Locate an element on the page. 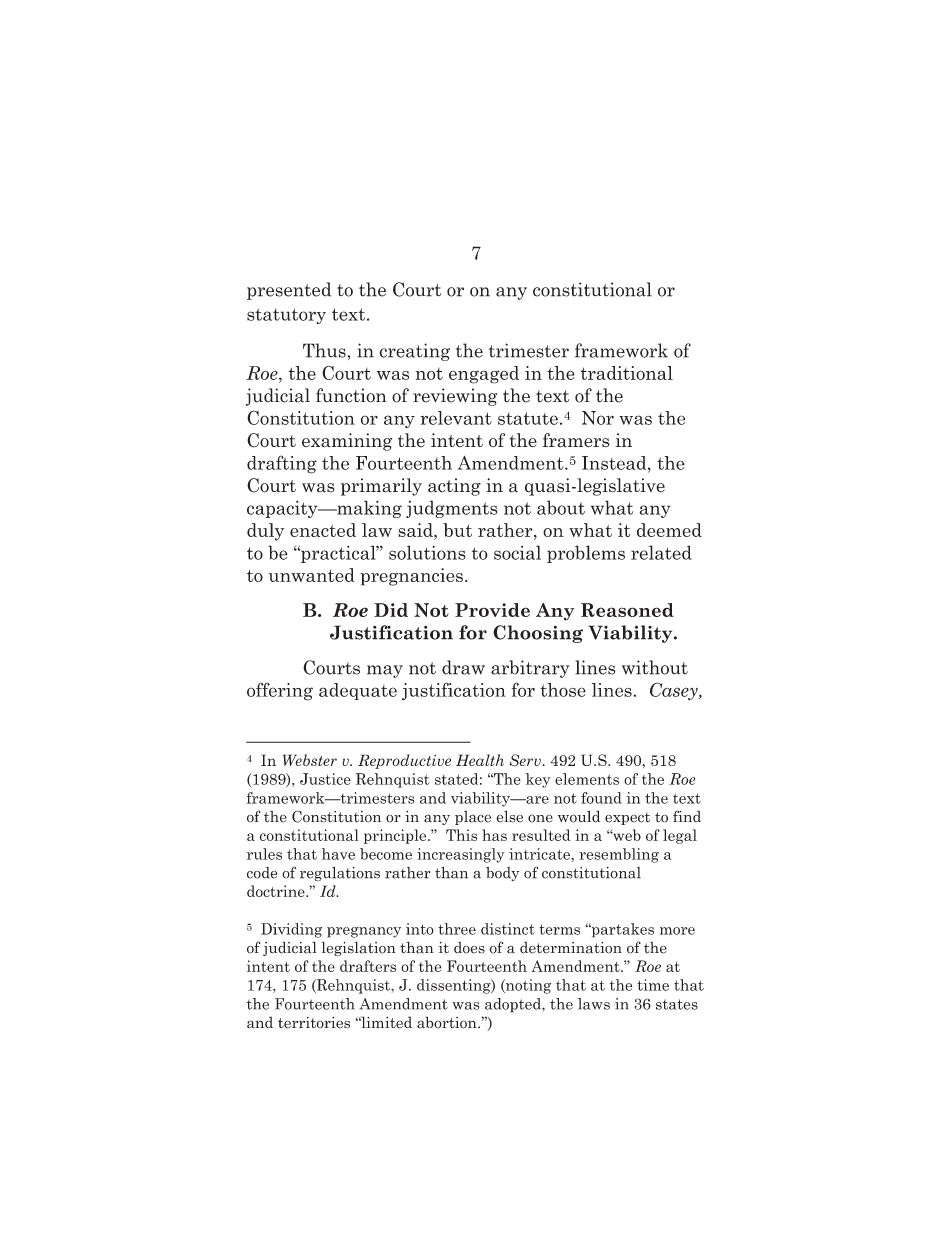 The width and height of the page is (952, 1233). statutory is located at coordinates (286, 316).
